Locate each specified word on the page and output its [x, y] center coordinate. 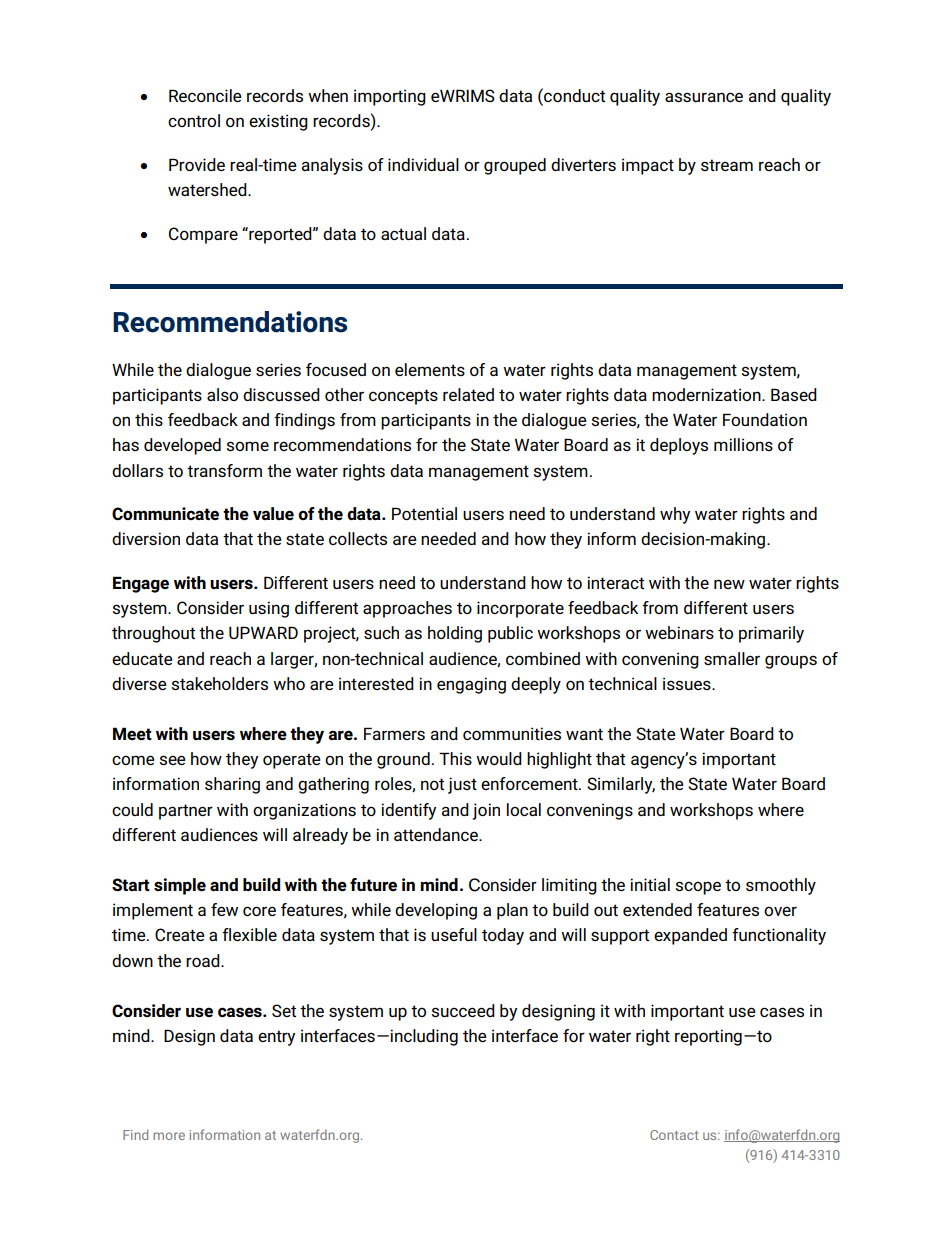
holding [455, 634]
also [222, 394]
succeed [463, 1010]
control [194, 120]
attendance [437, 834]
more [169, 1136]
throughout [153, 634]
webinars [679, 632]
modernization [707, 394]
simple [180, 886]
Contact [674, 1135]
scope [698, 888]
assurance [704, 97]
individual [423, 164]
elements [430, 369]
